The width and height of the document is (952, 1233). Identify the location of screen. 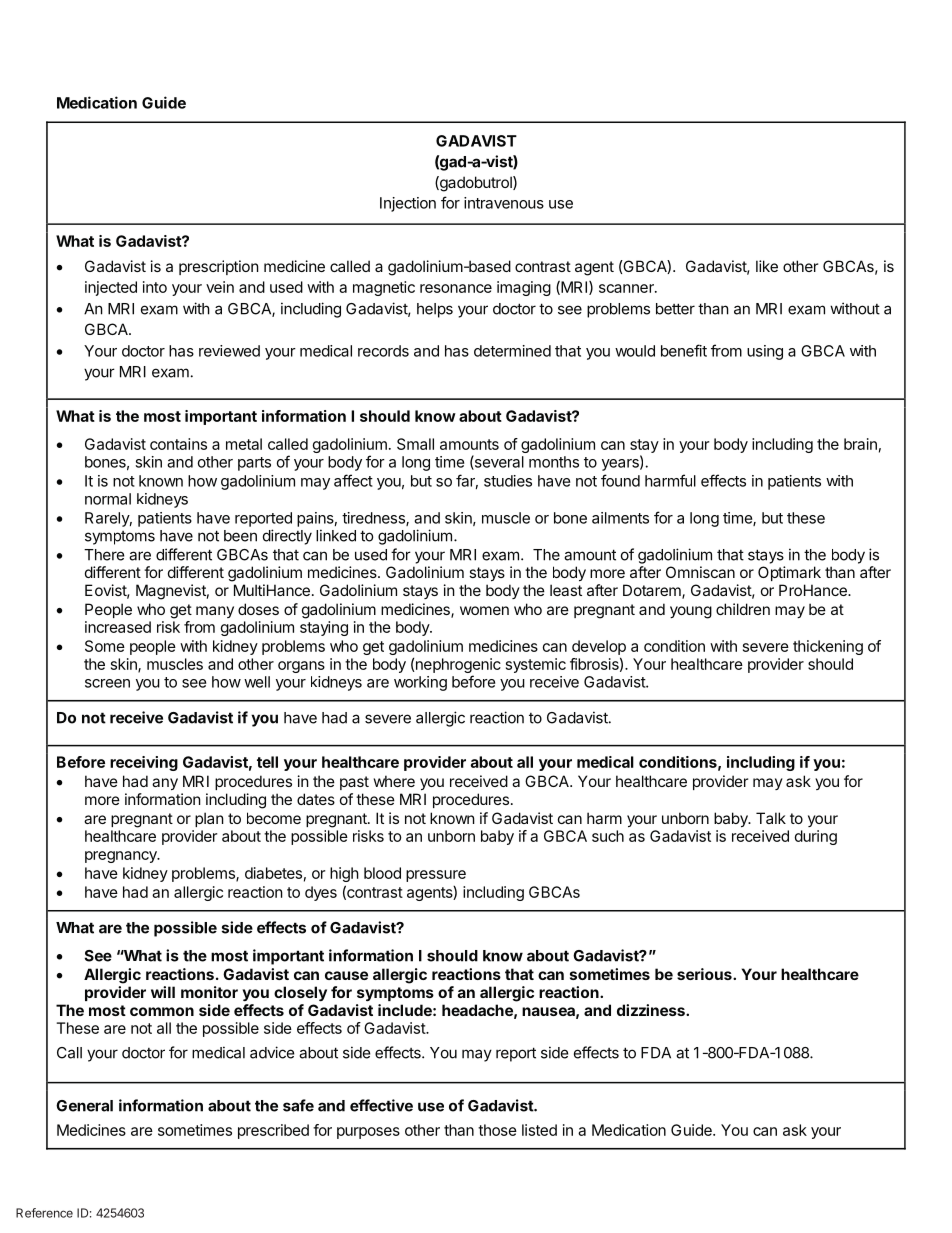
(107, 683).
